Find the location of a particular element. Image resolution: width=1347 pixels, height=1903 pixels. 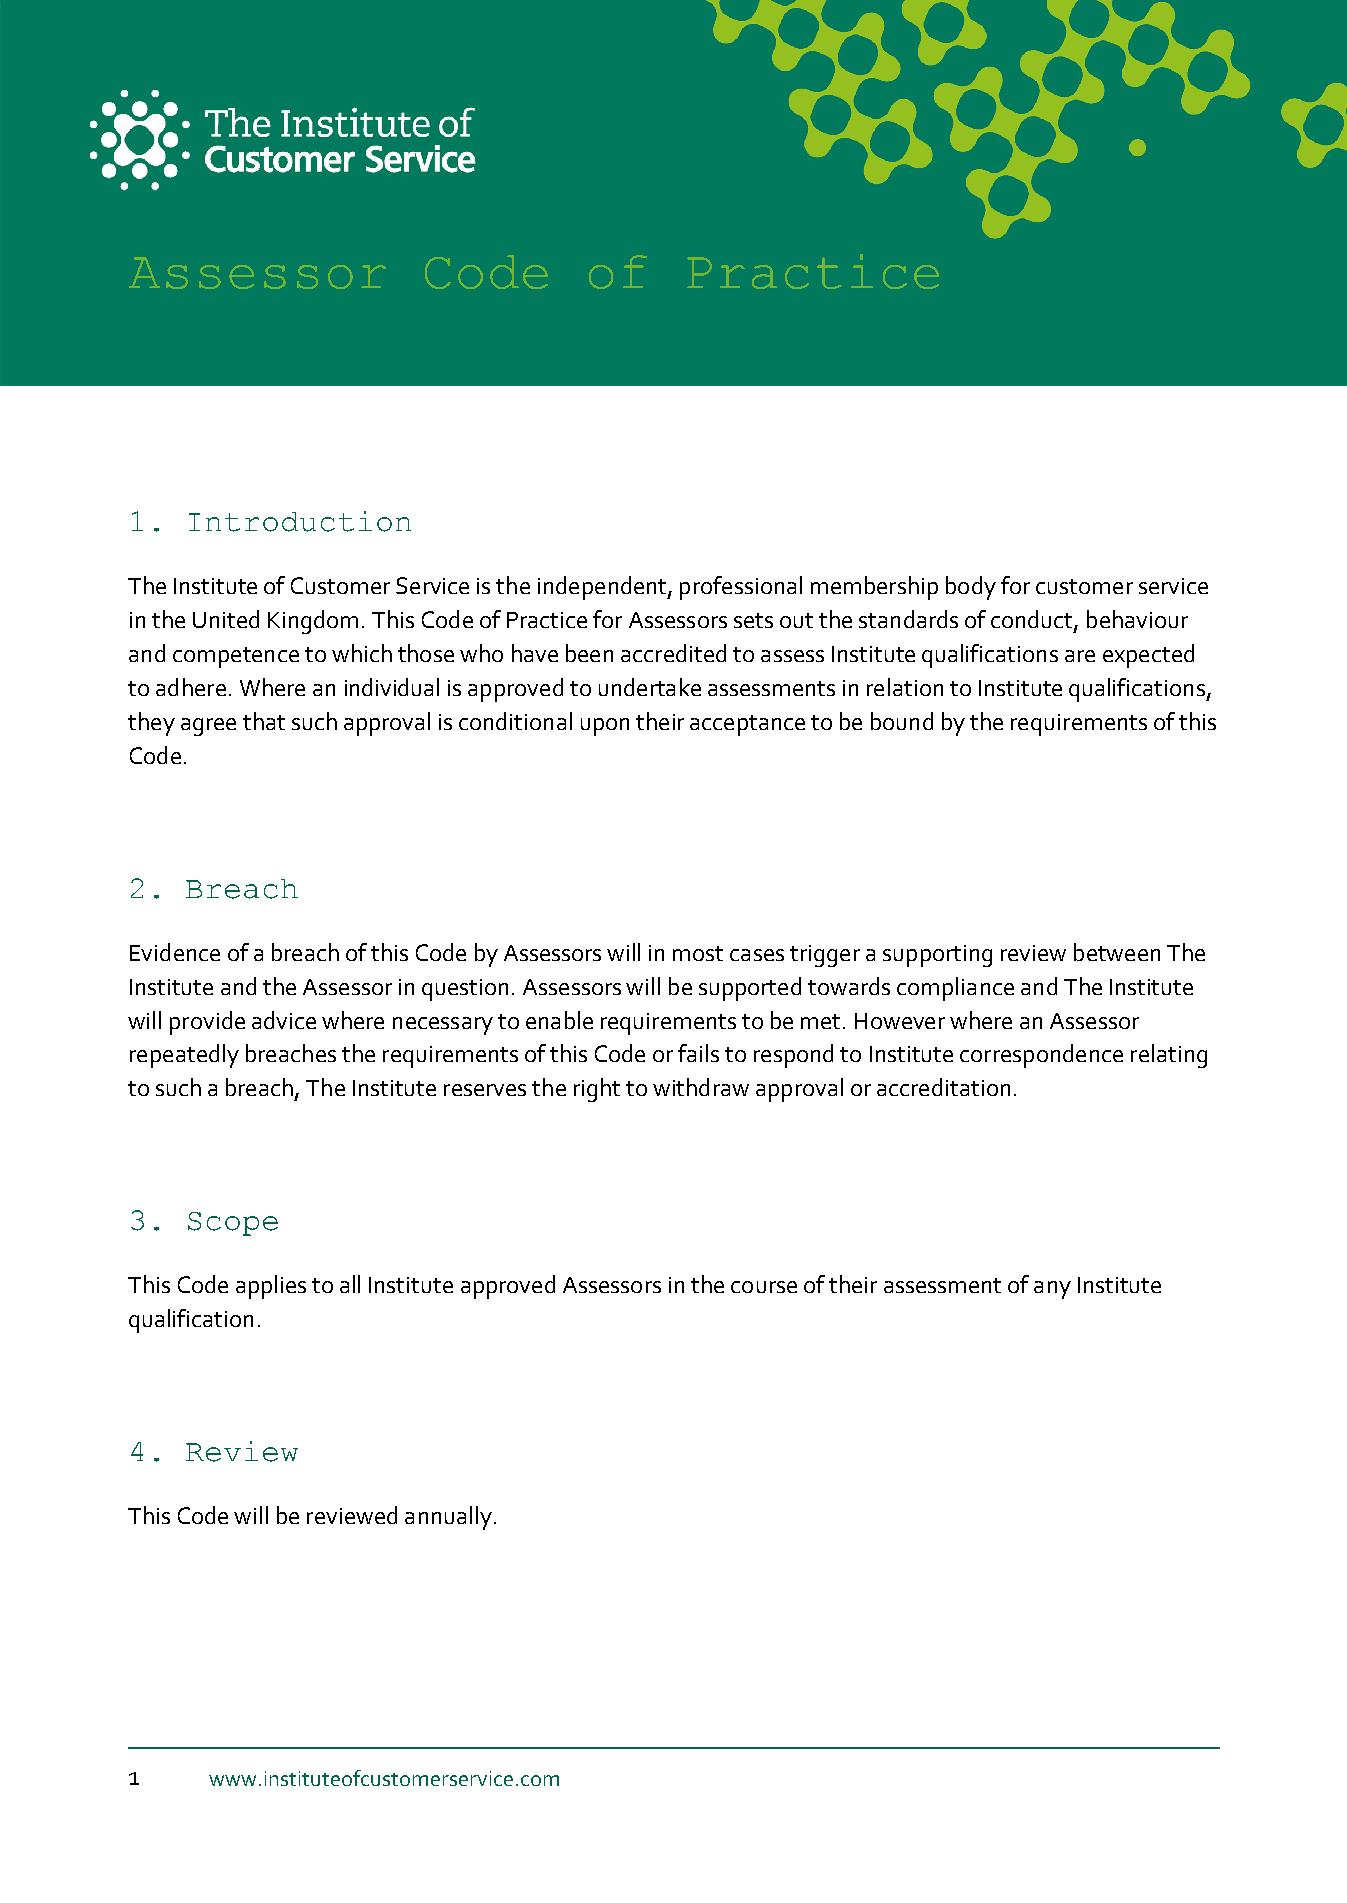

annually is located at coordinates (448, 1518).
